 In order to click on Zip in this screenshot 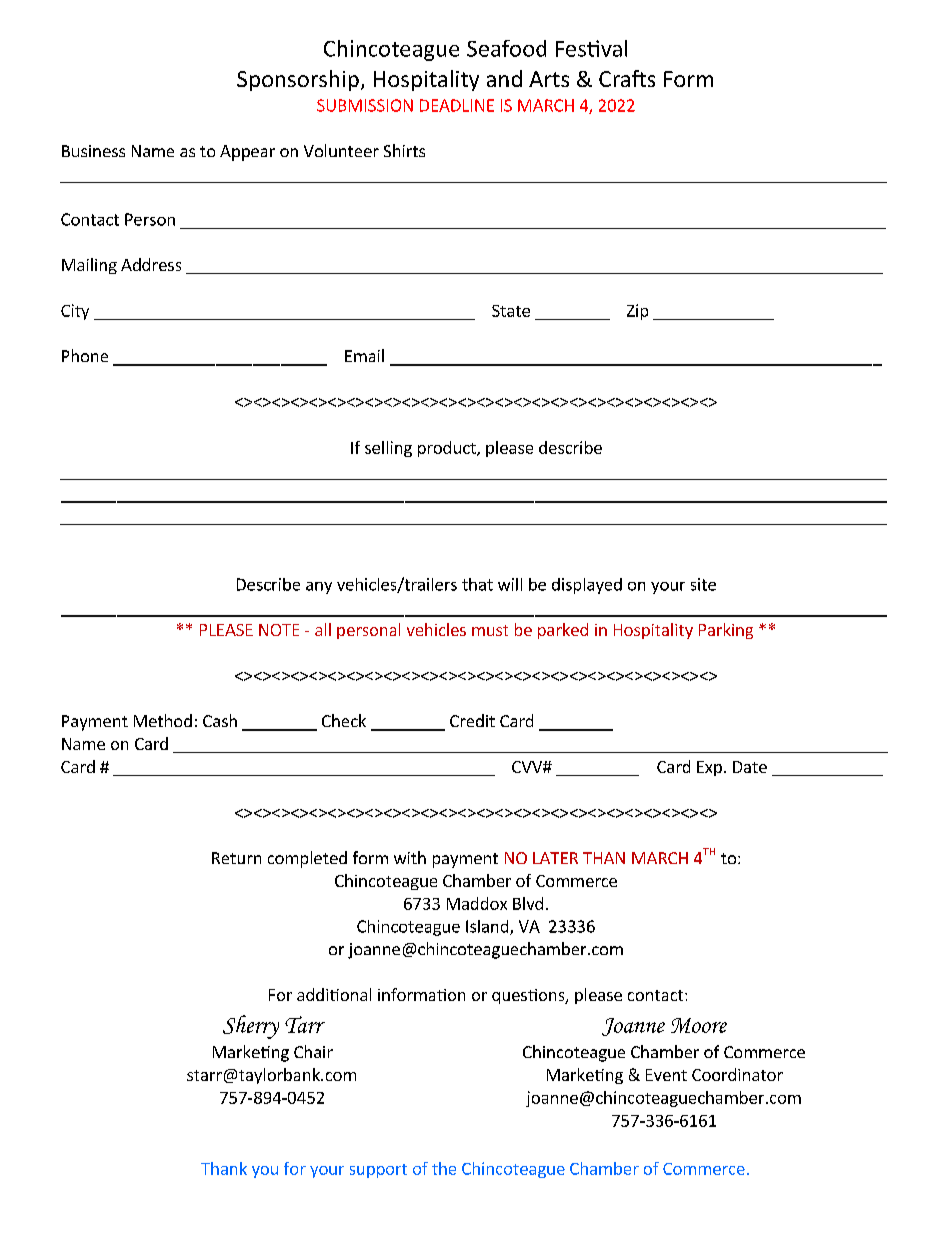, I will do `click(637, 312)`.
